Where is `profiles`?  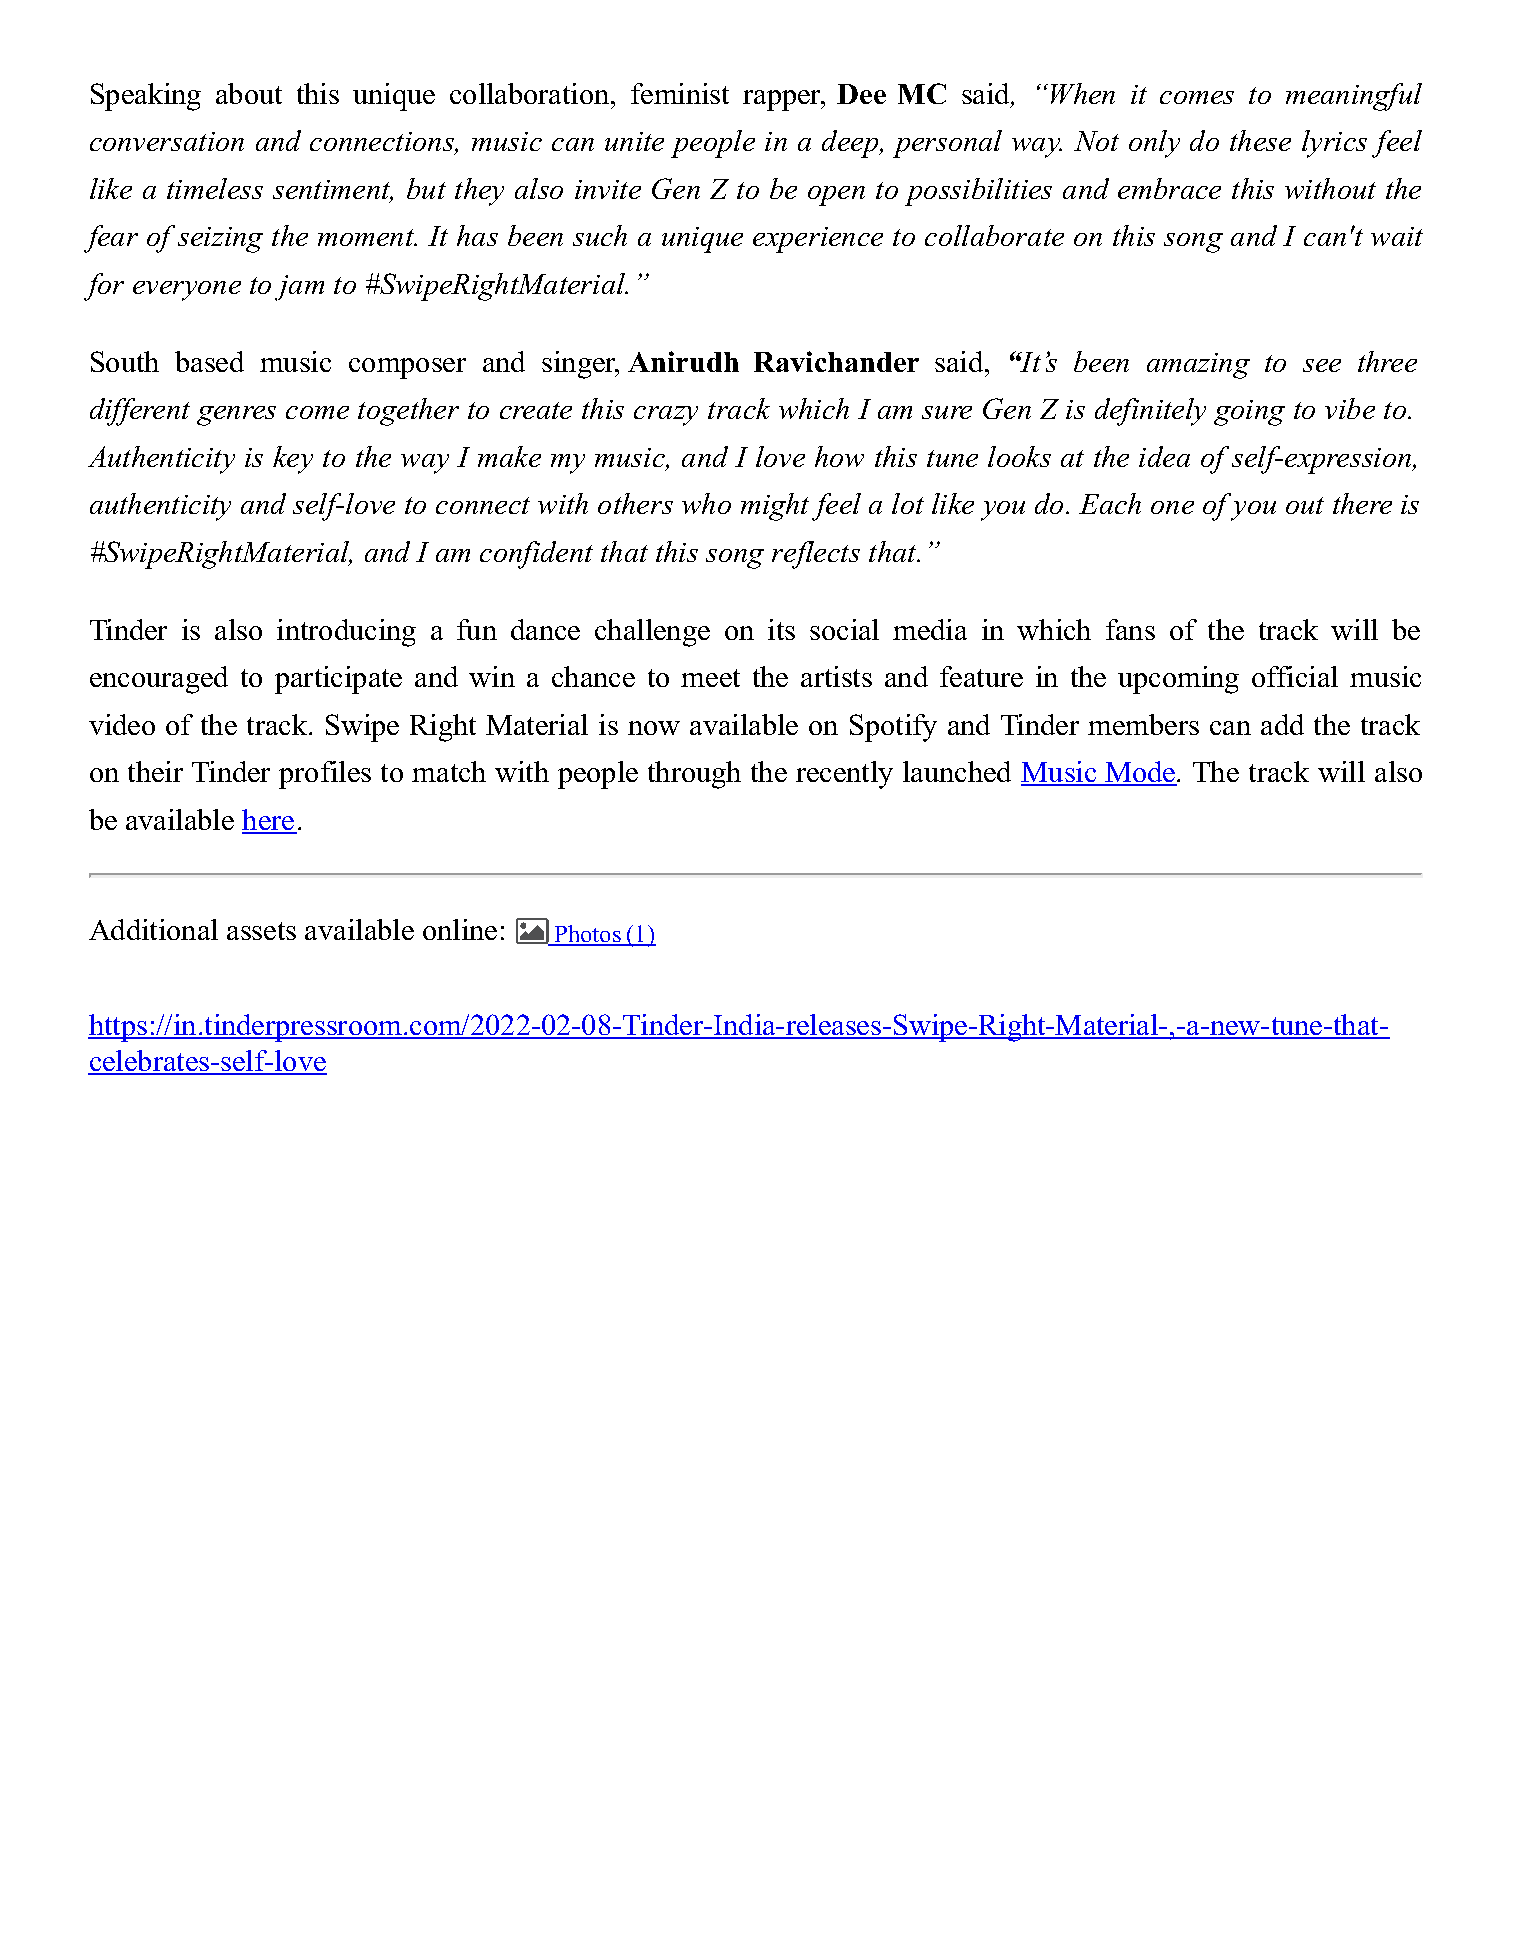 profiles is located at coordinates (325, 775).
